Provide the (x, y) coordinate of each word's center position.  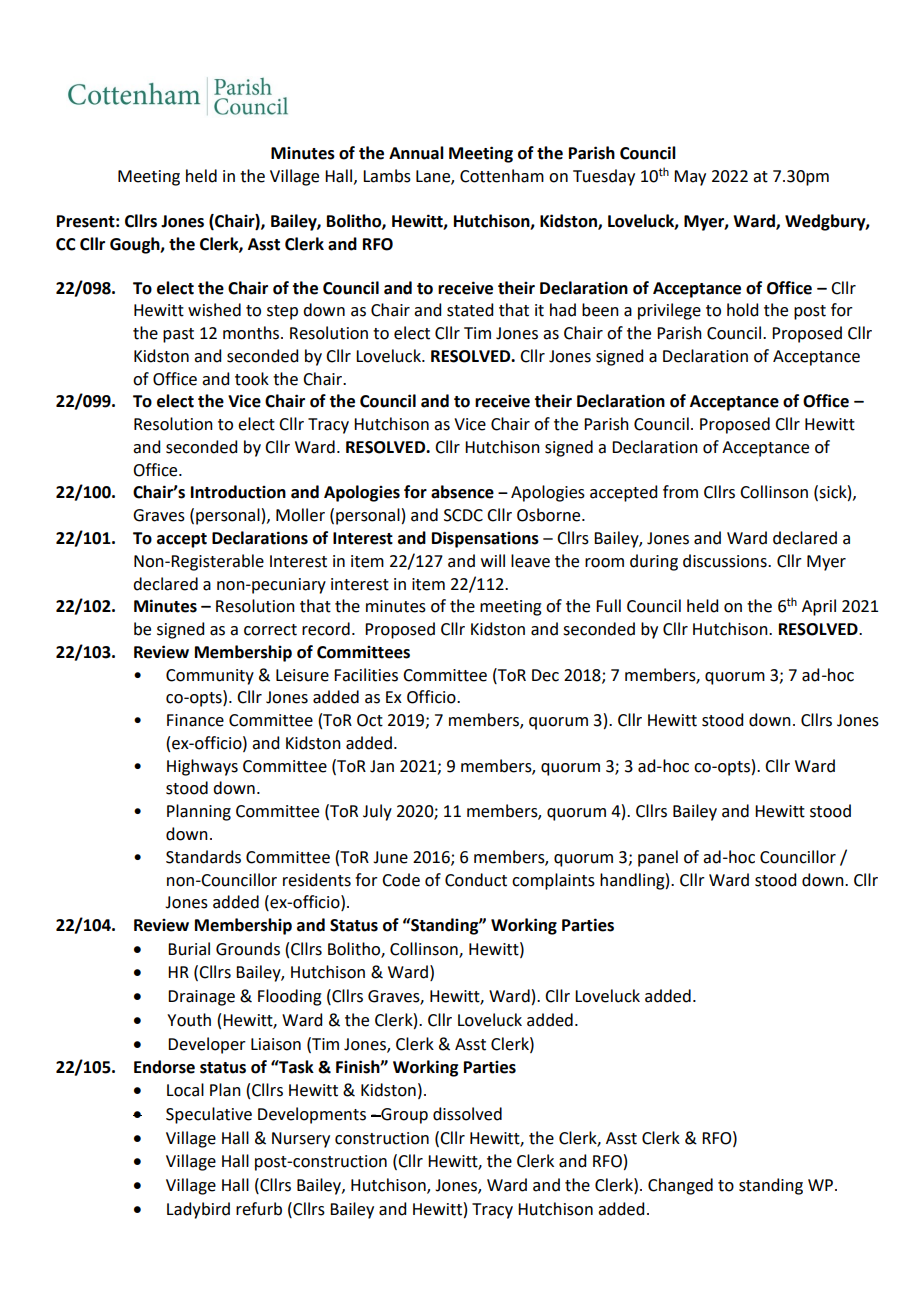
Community (210, 677)
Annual (416, 153)
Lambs (387, 176)
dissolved (467, 1114)
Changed (680, 1186)
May (690, 178)
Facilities (366, 675)
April (819, 607)
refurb (259, 1209)
